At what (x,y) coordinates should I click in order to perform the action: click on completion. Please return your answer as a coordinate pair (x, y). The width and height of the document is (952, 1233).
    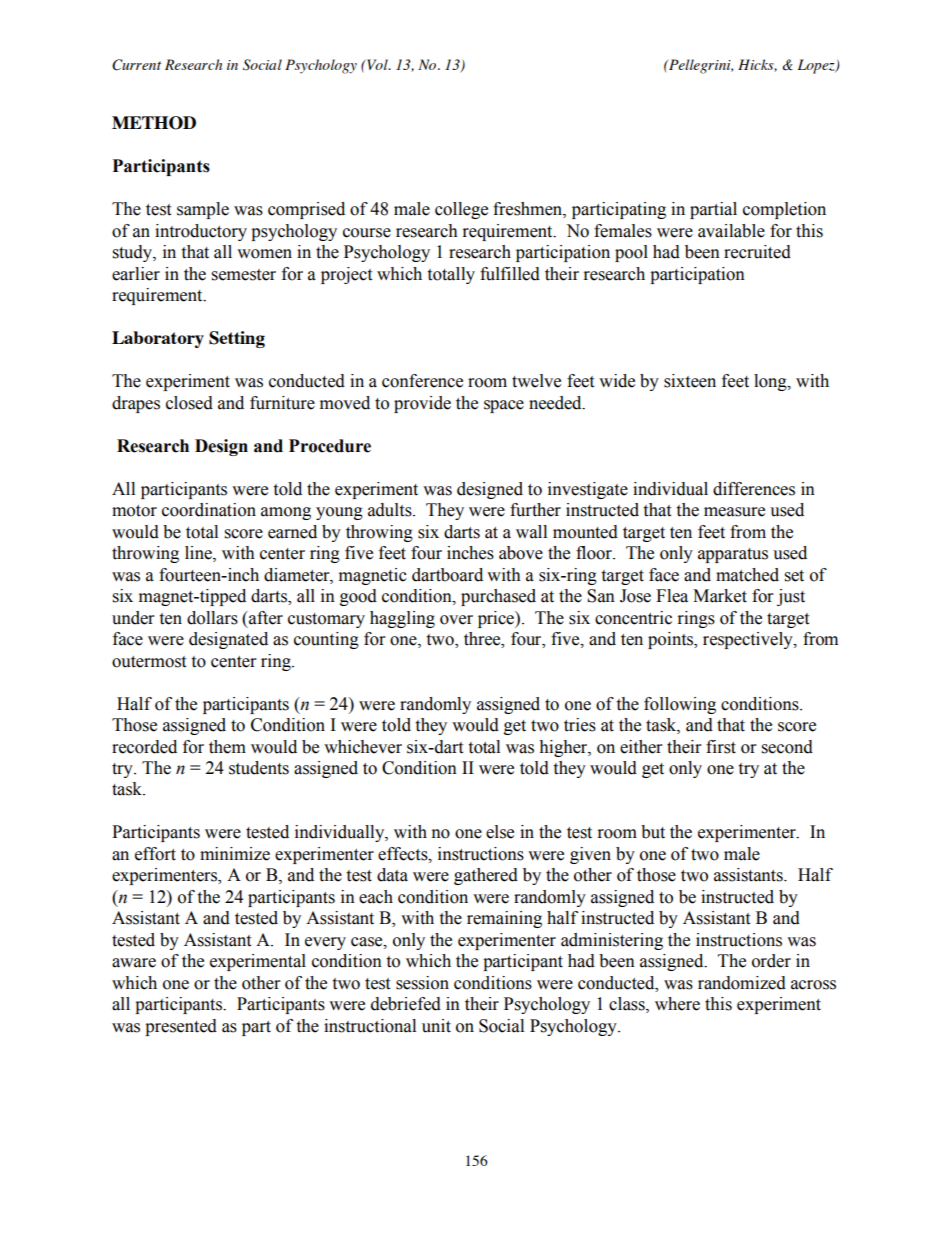
    Looking at the image, I should click on (784, 210).
